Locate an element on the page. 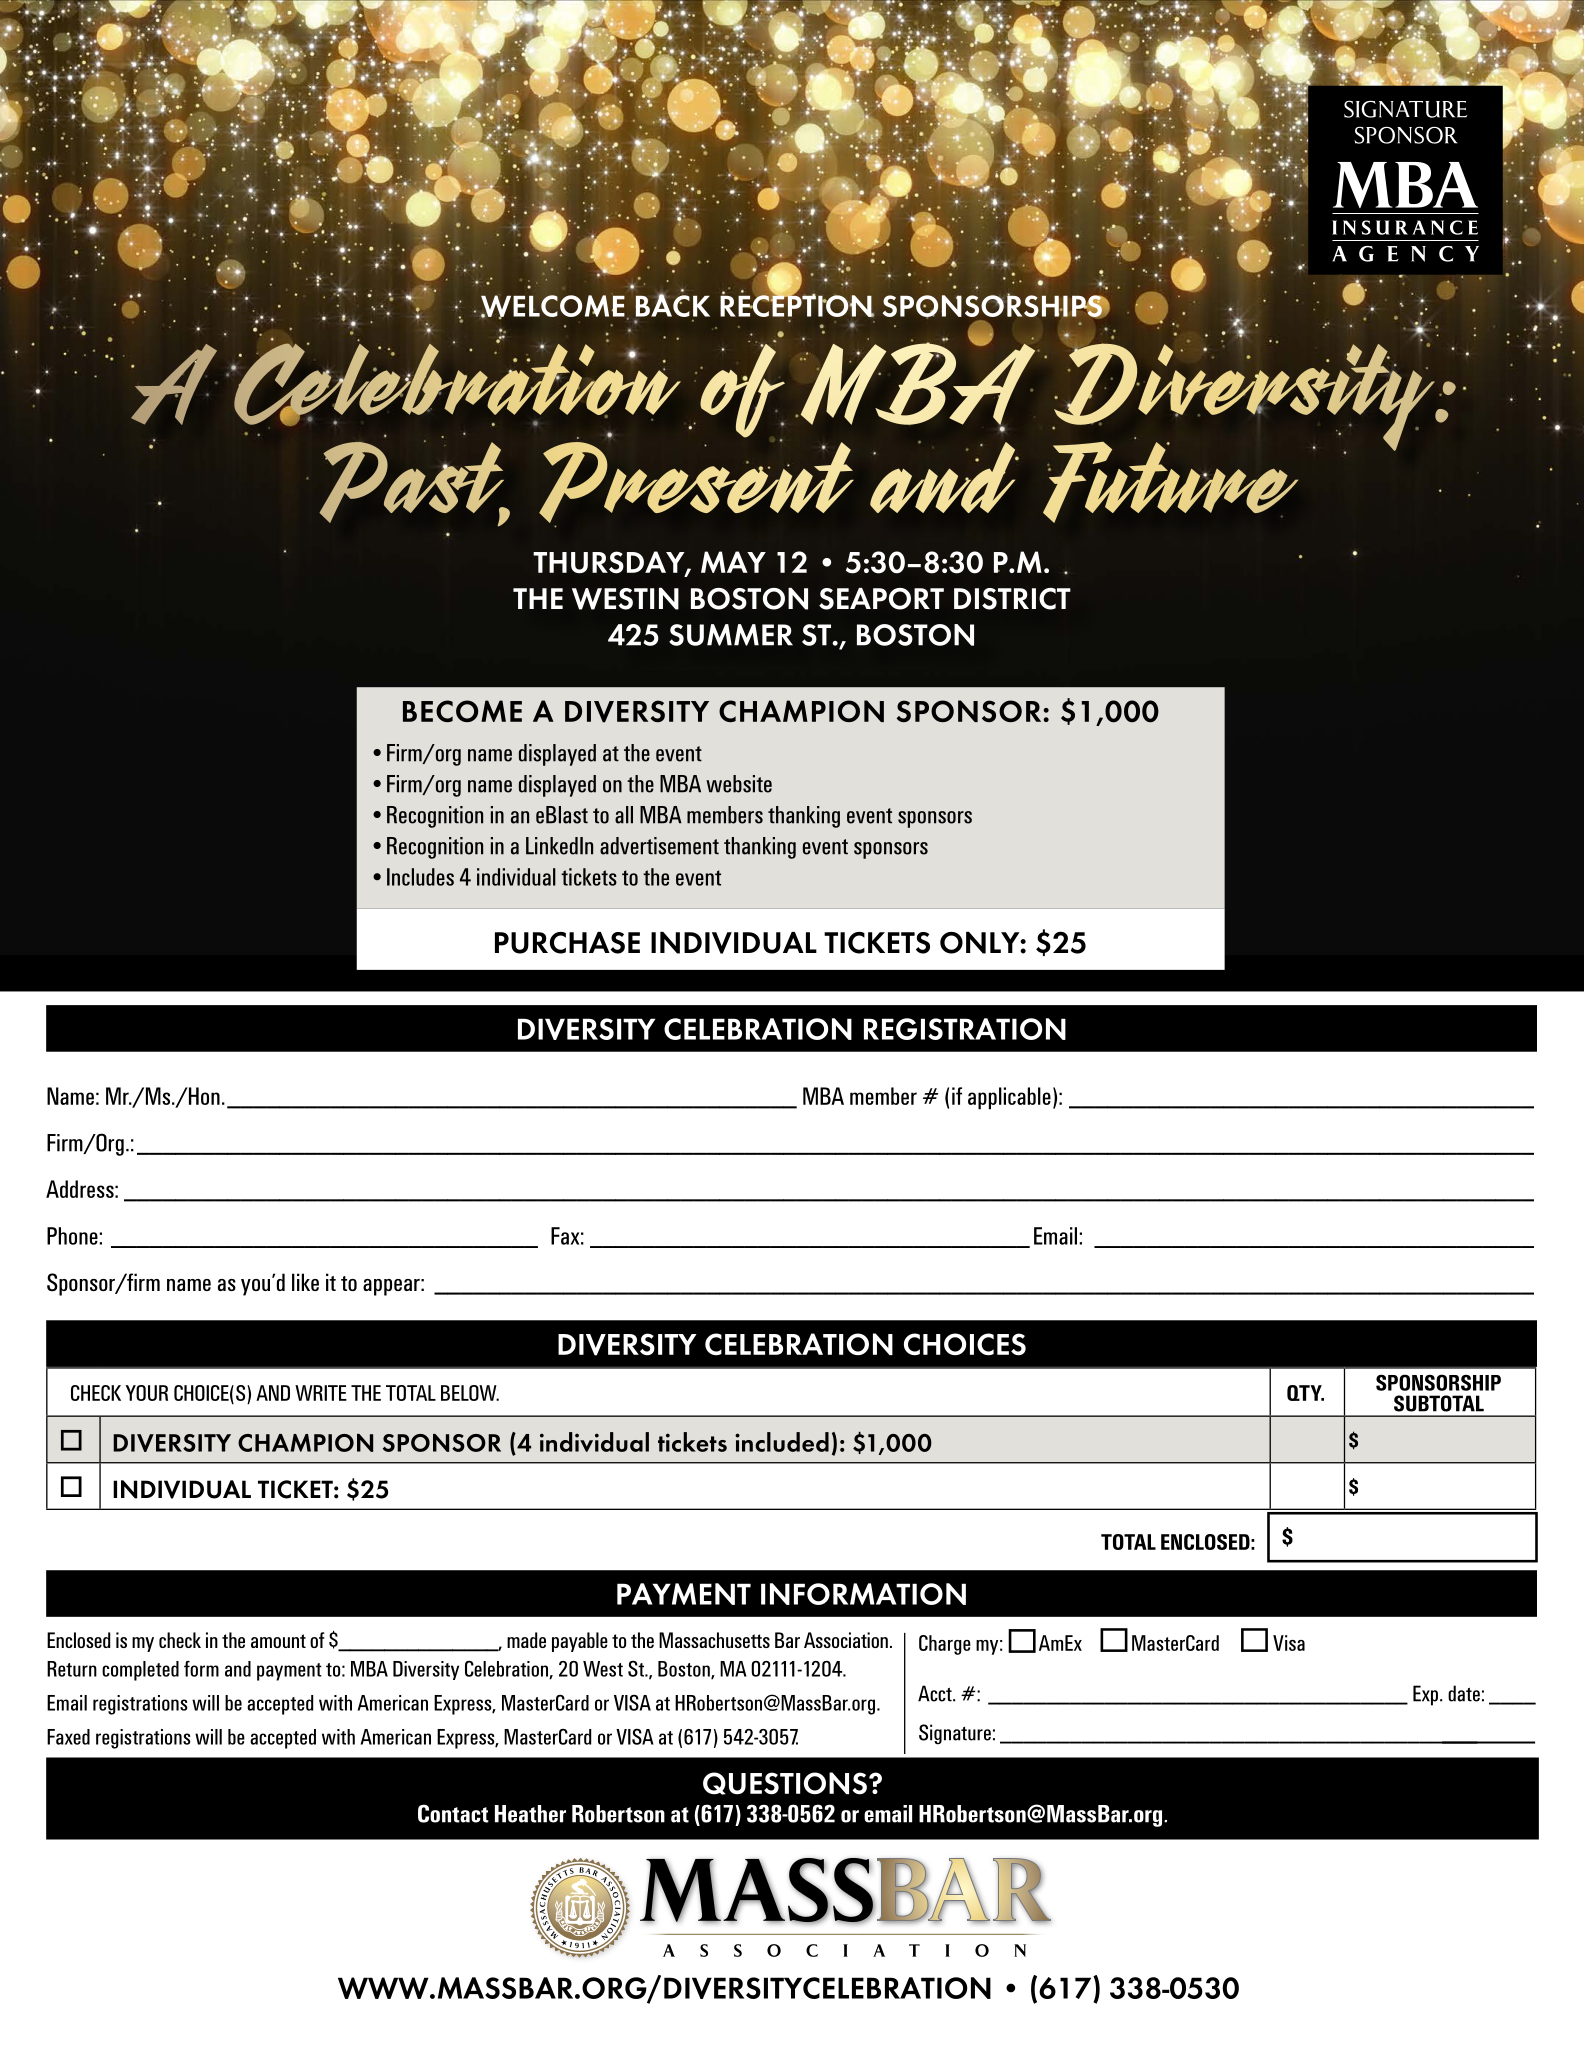 Image resolution: width=1584 pixels, height=2050 pixels. Includes is located at coordinates (420, 877).
